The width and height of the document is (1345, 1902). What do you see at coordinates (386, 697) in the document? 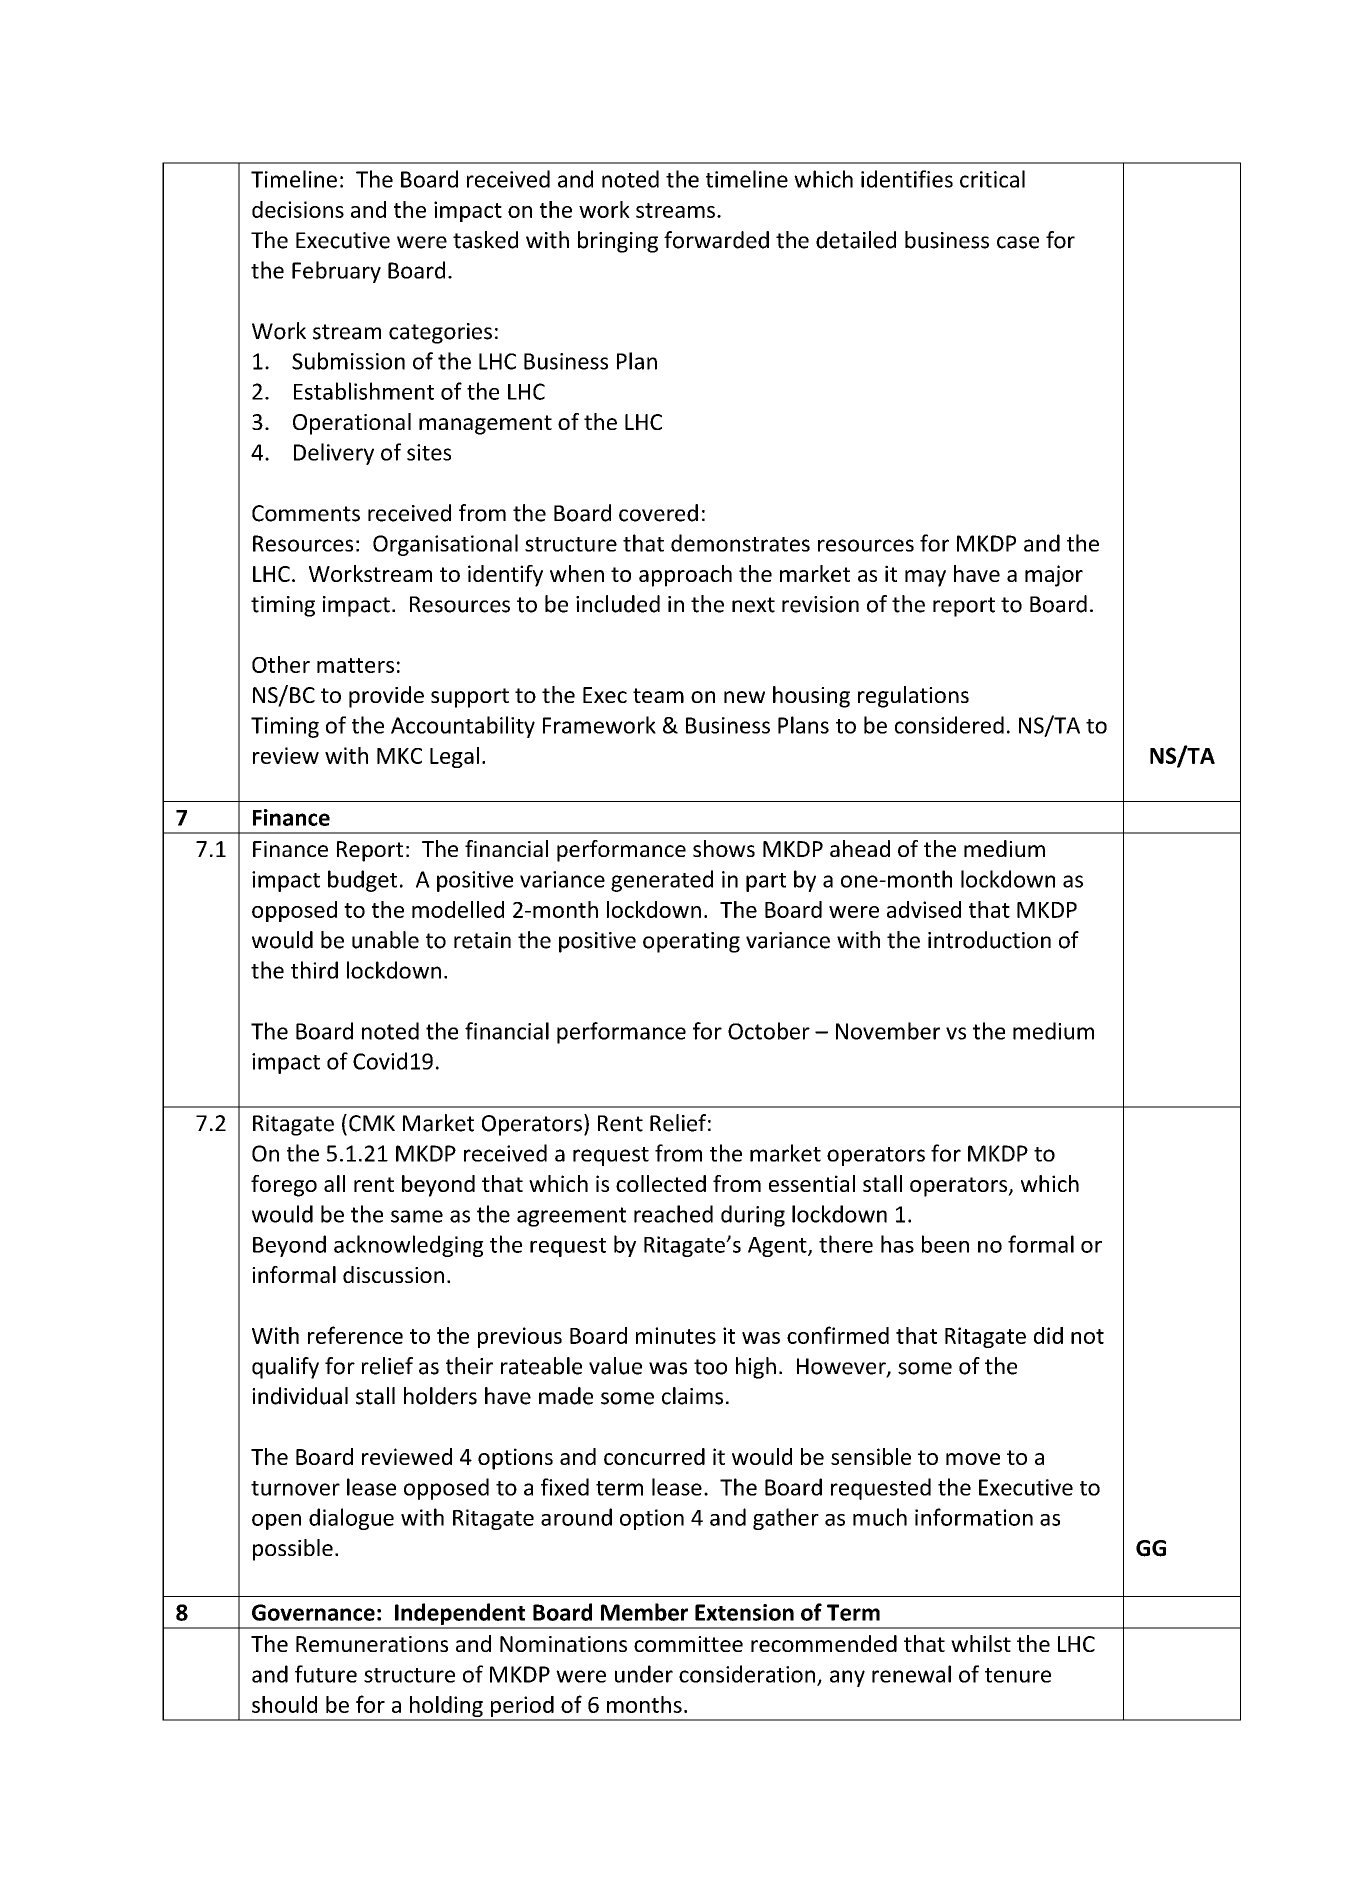
I see `provide` at bounding box center [386, 697].
